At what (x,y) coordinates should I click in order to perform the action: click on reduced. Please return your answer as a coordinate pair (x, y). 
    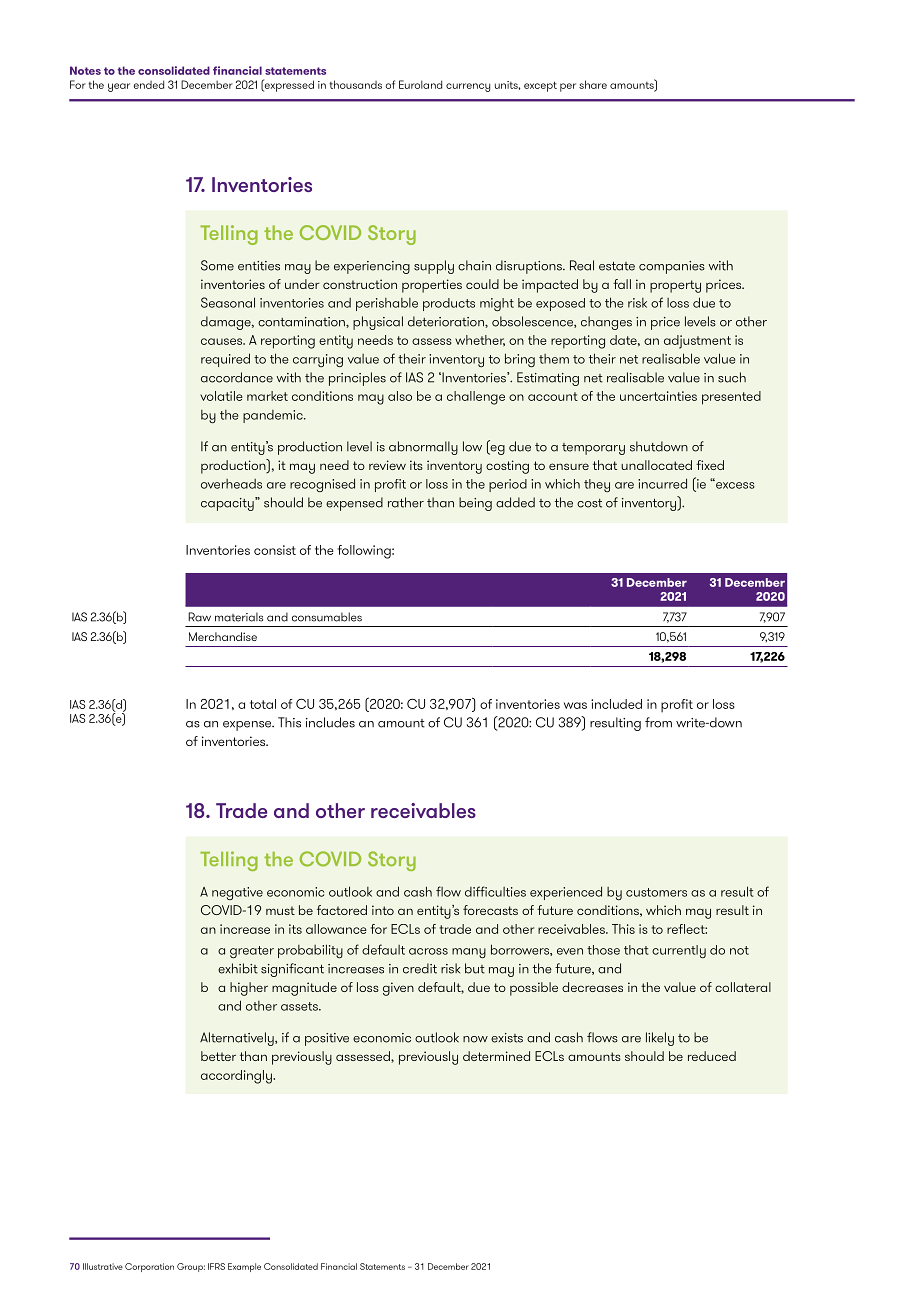
    Looking at the image, I should click on (712, 1056).
